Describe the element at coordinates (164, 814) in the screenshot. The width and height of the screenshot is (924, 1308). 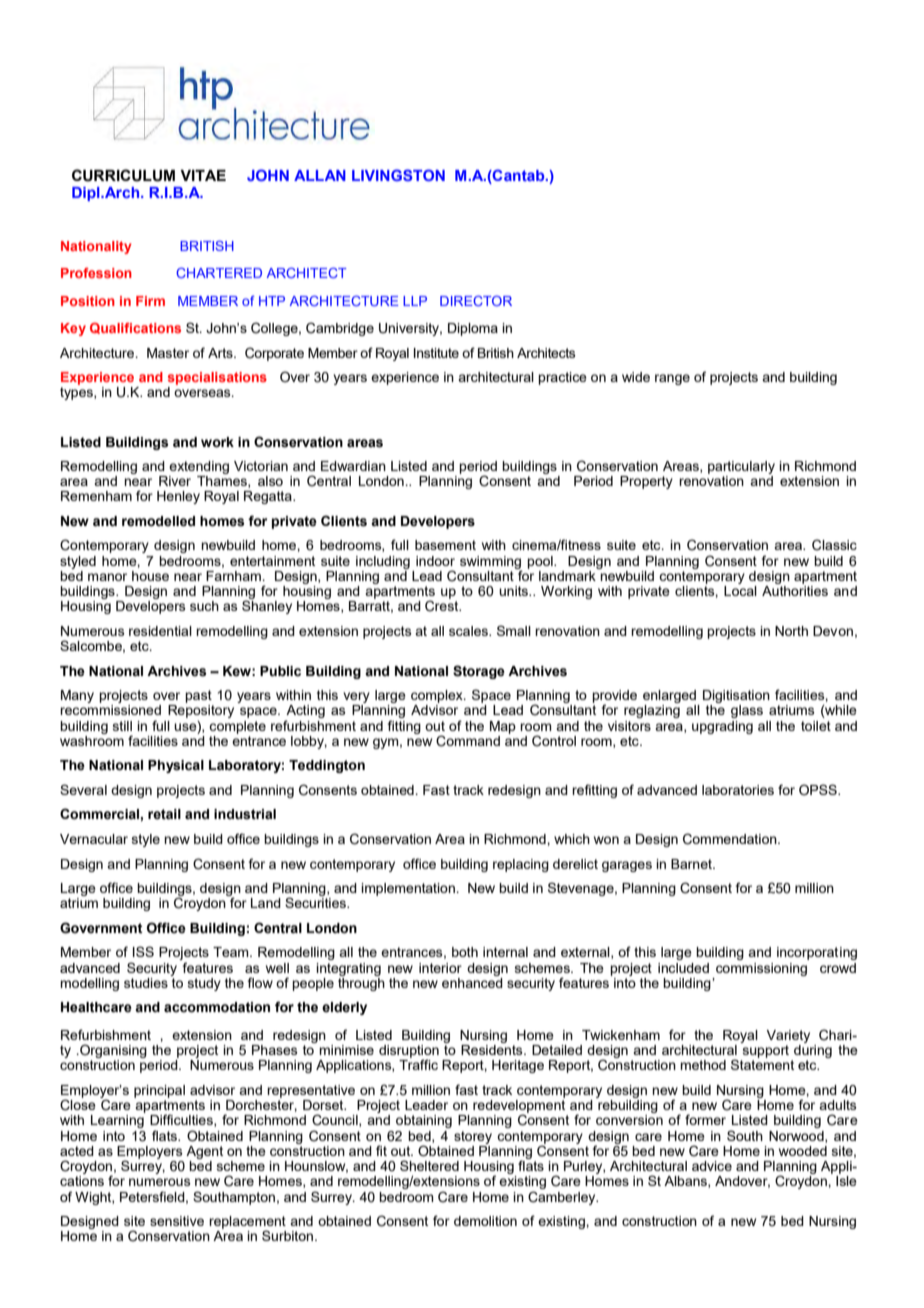
I see `retail` at that location.
